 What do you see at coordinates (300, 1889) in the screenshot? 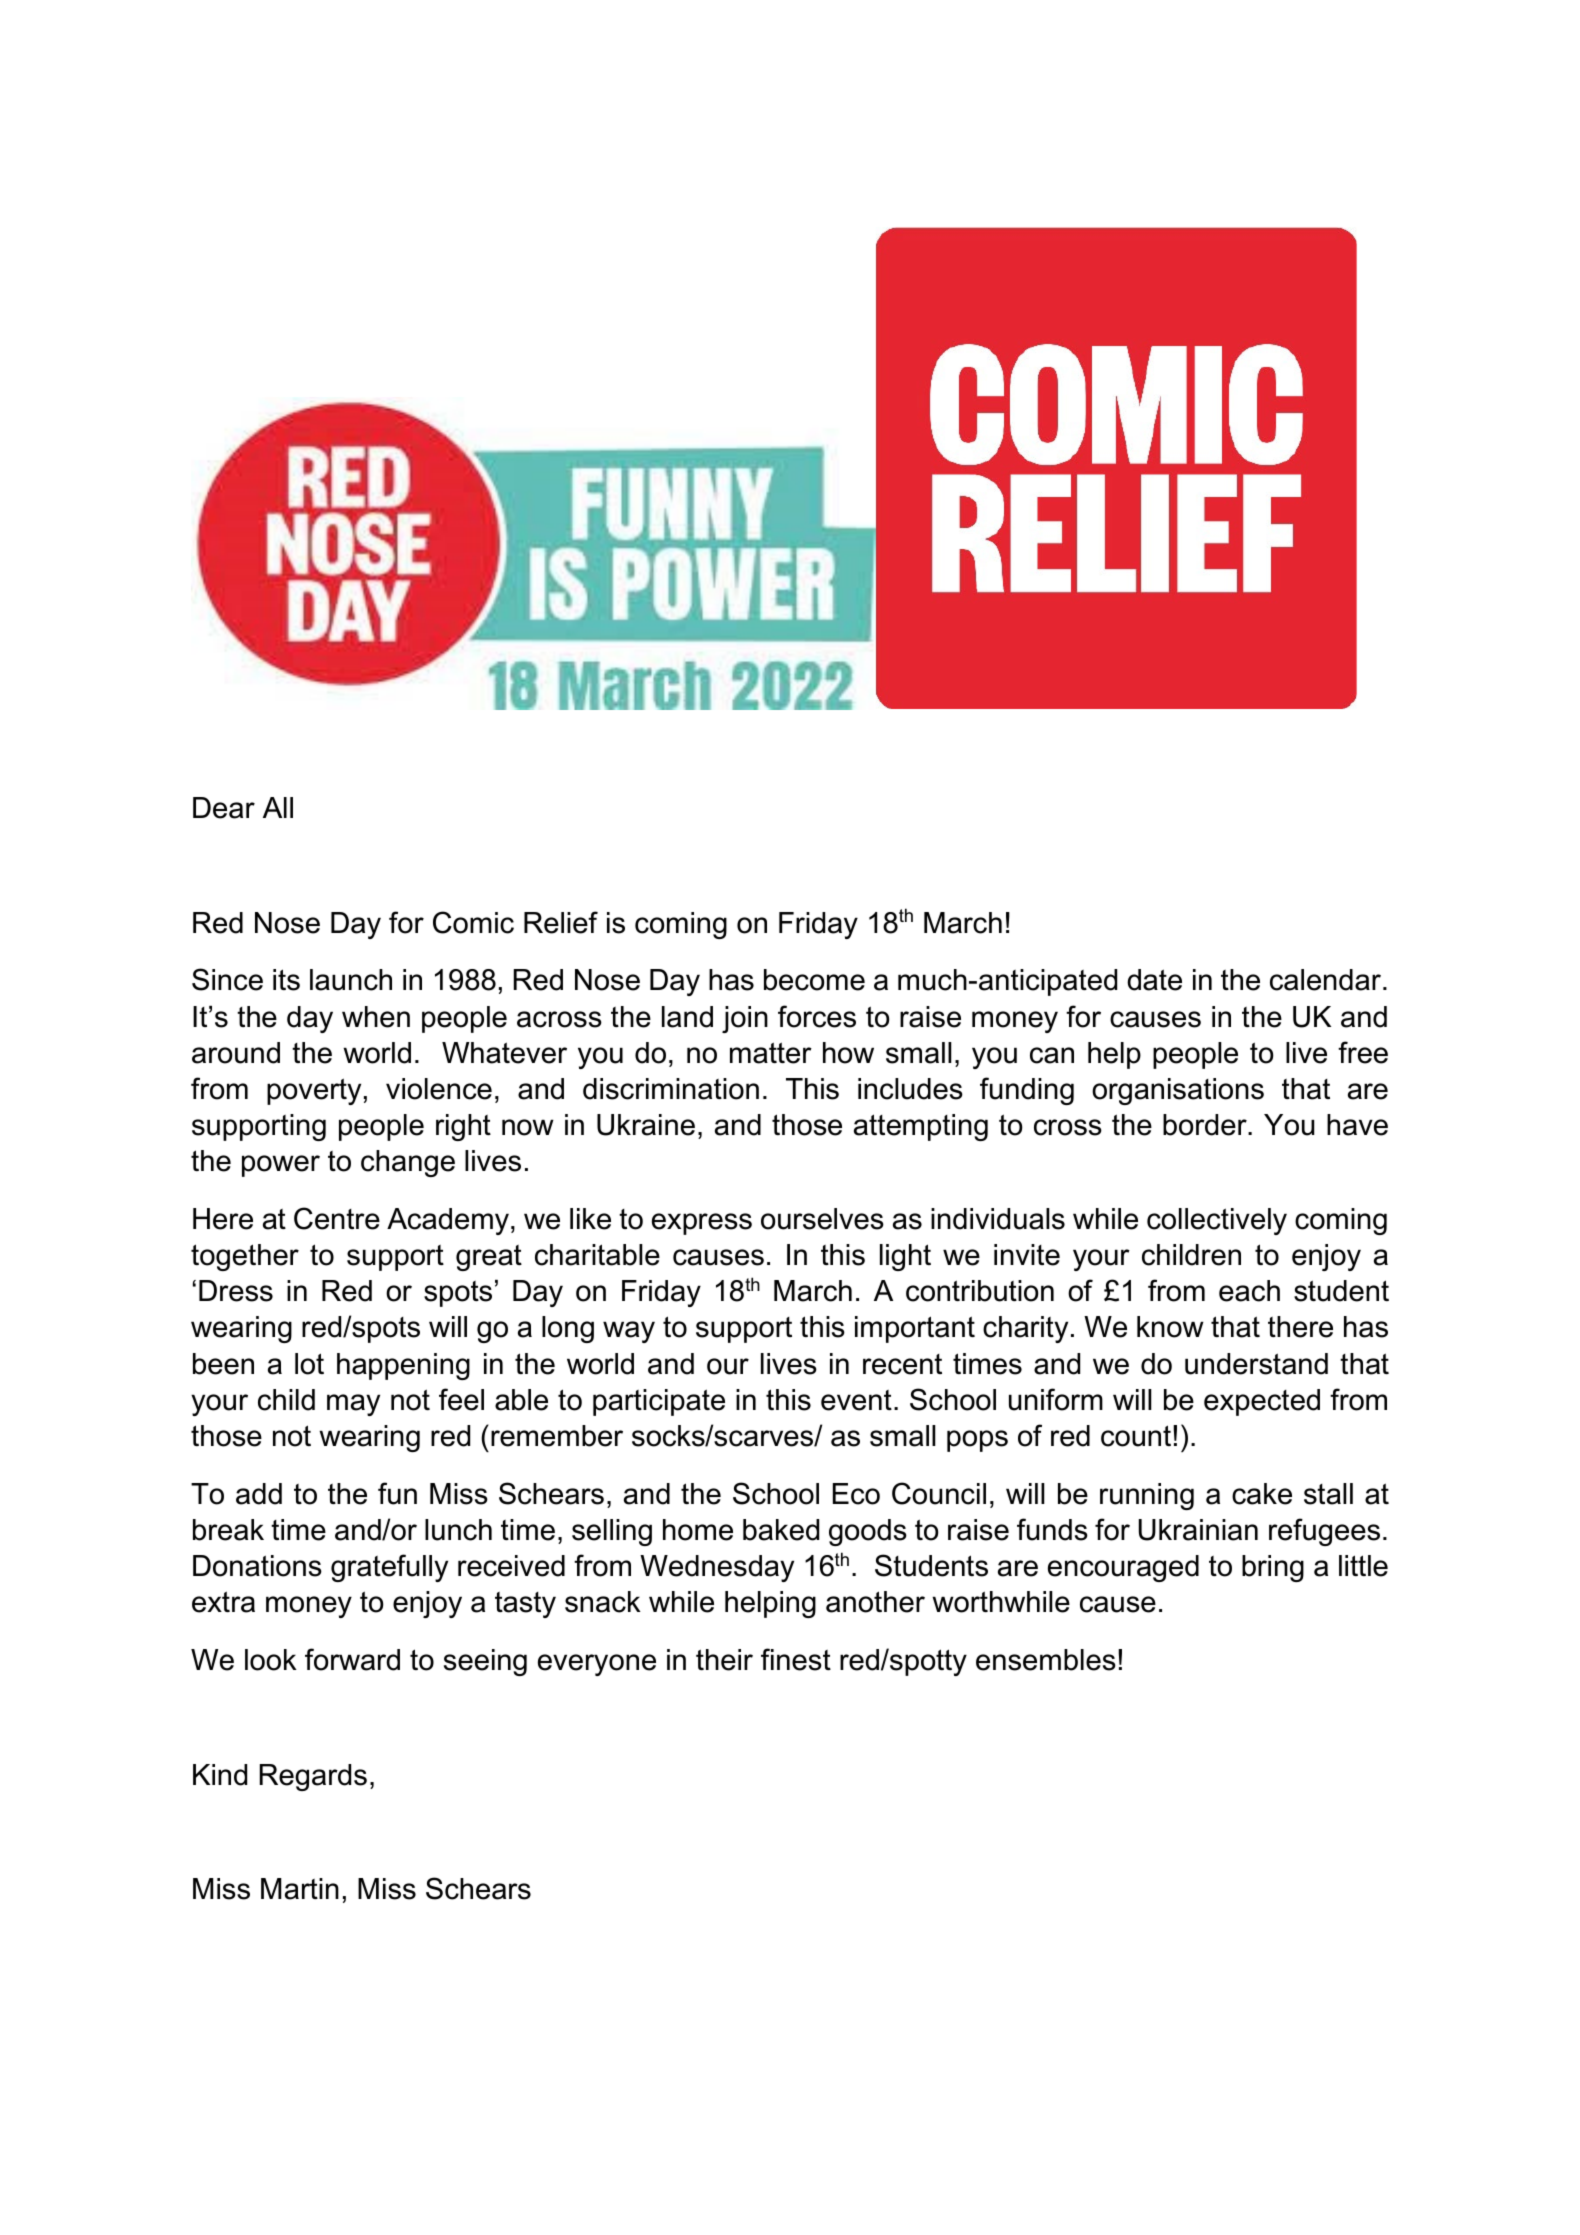
I see `Martin` at bounding box center [300, 1889].
